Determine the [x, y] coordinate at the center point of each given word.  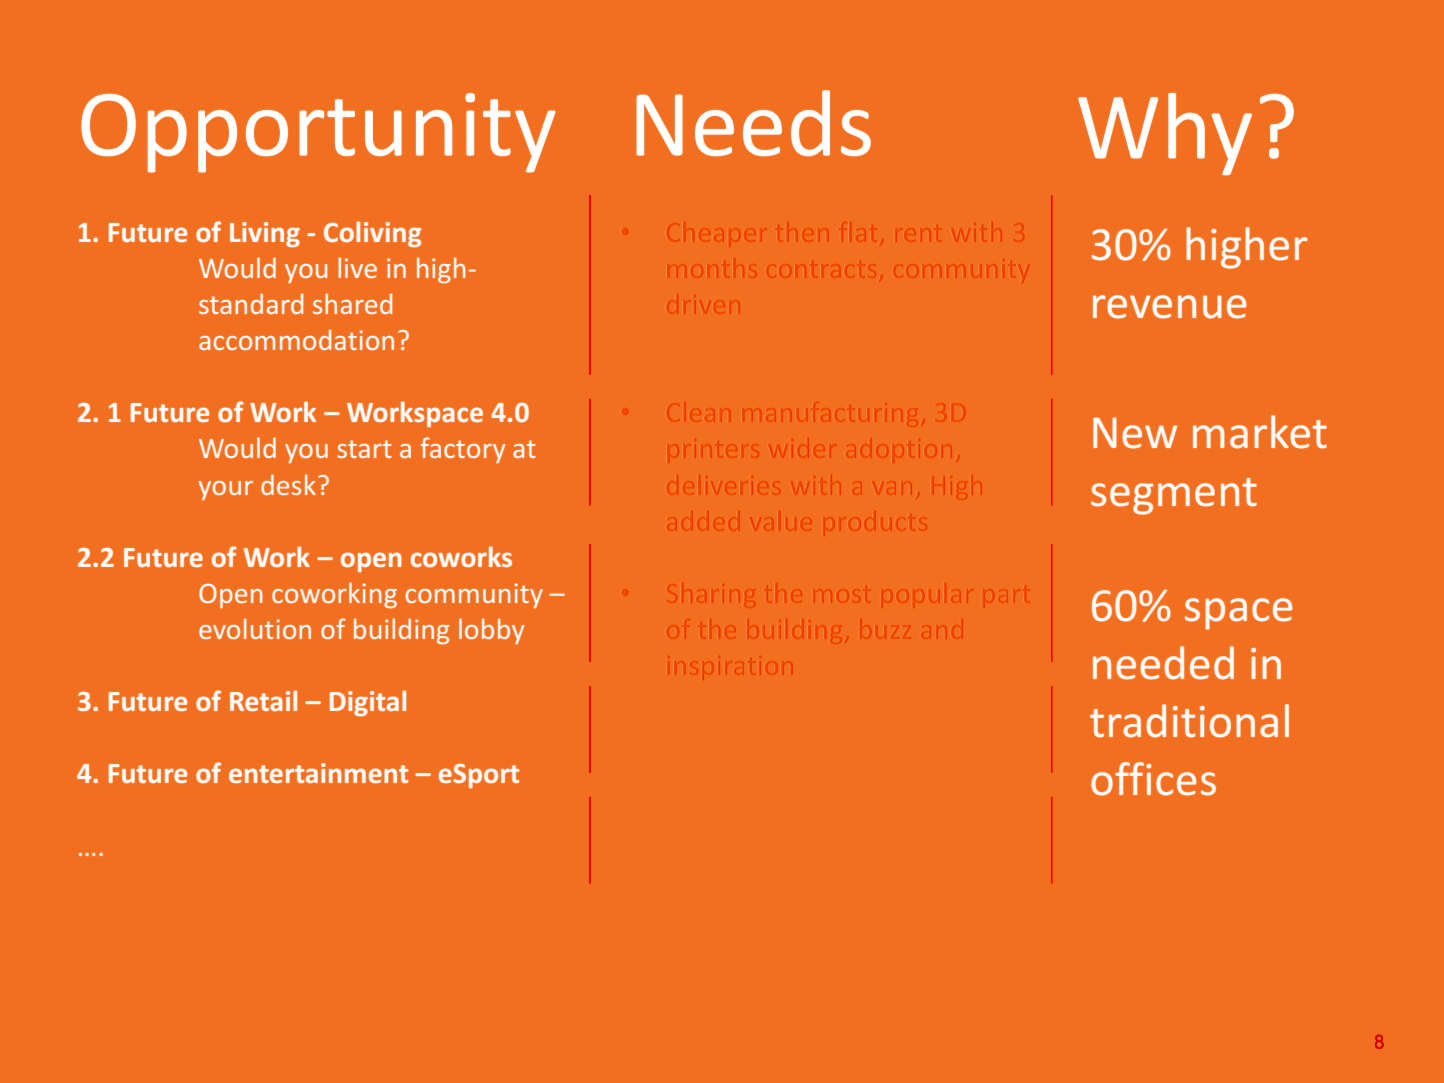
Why [1165, 134]
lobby [492, 631]
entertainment [318, 773]
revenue [1169, 307]
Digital [368, 703]
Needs [753, 123]
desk [288, 484]
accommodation [296, 339]
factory [463, 450]
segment [1174, 496]
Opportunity [318, 133]
